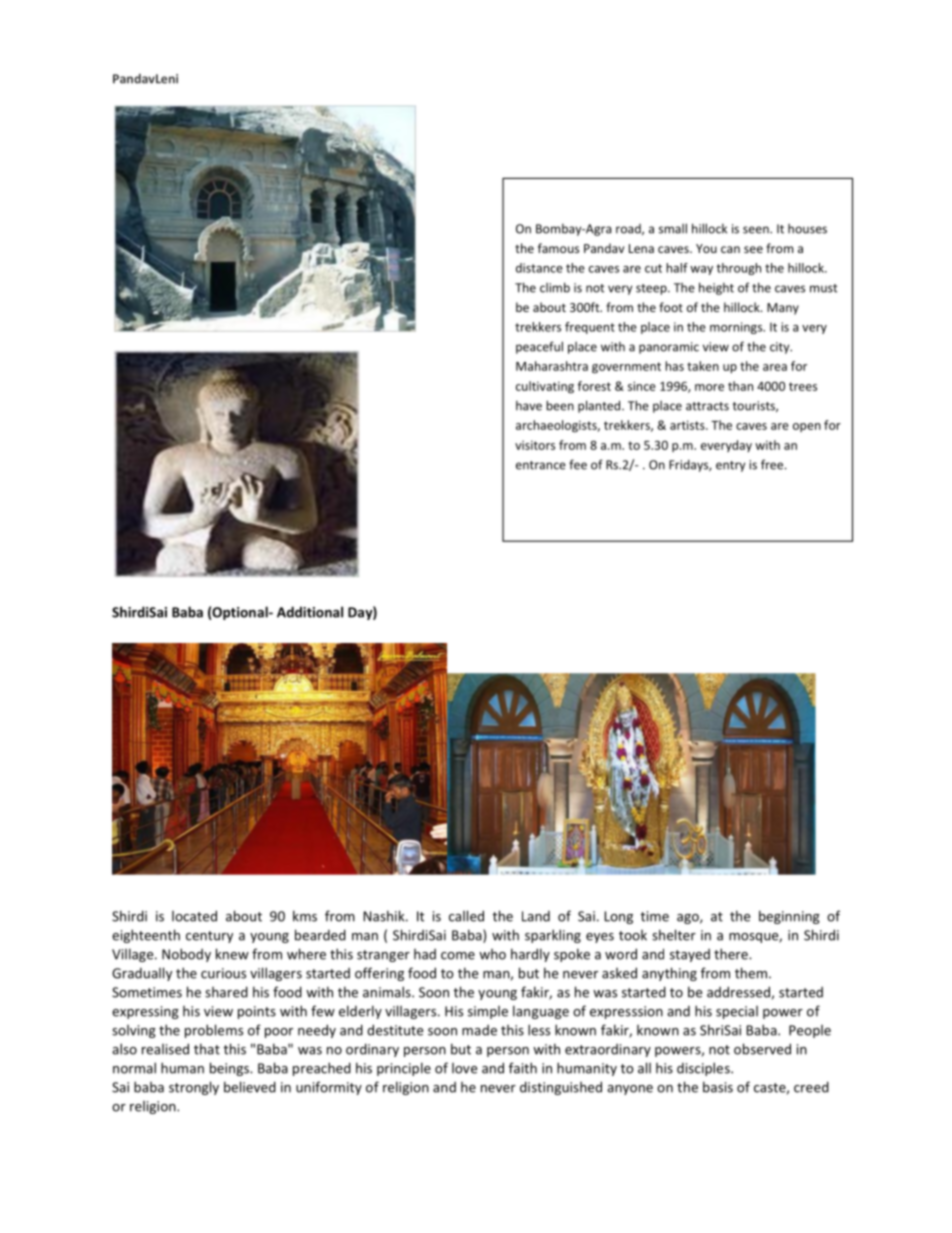  I want to click on observed, so click(762, 1049).
